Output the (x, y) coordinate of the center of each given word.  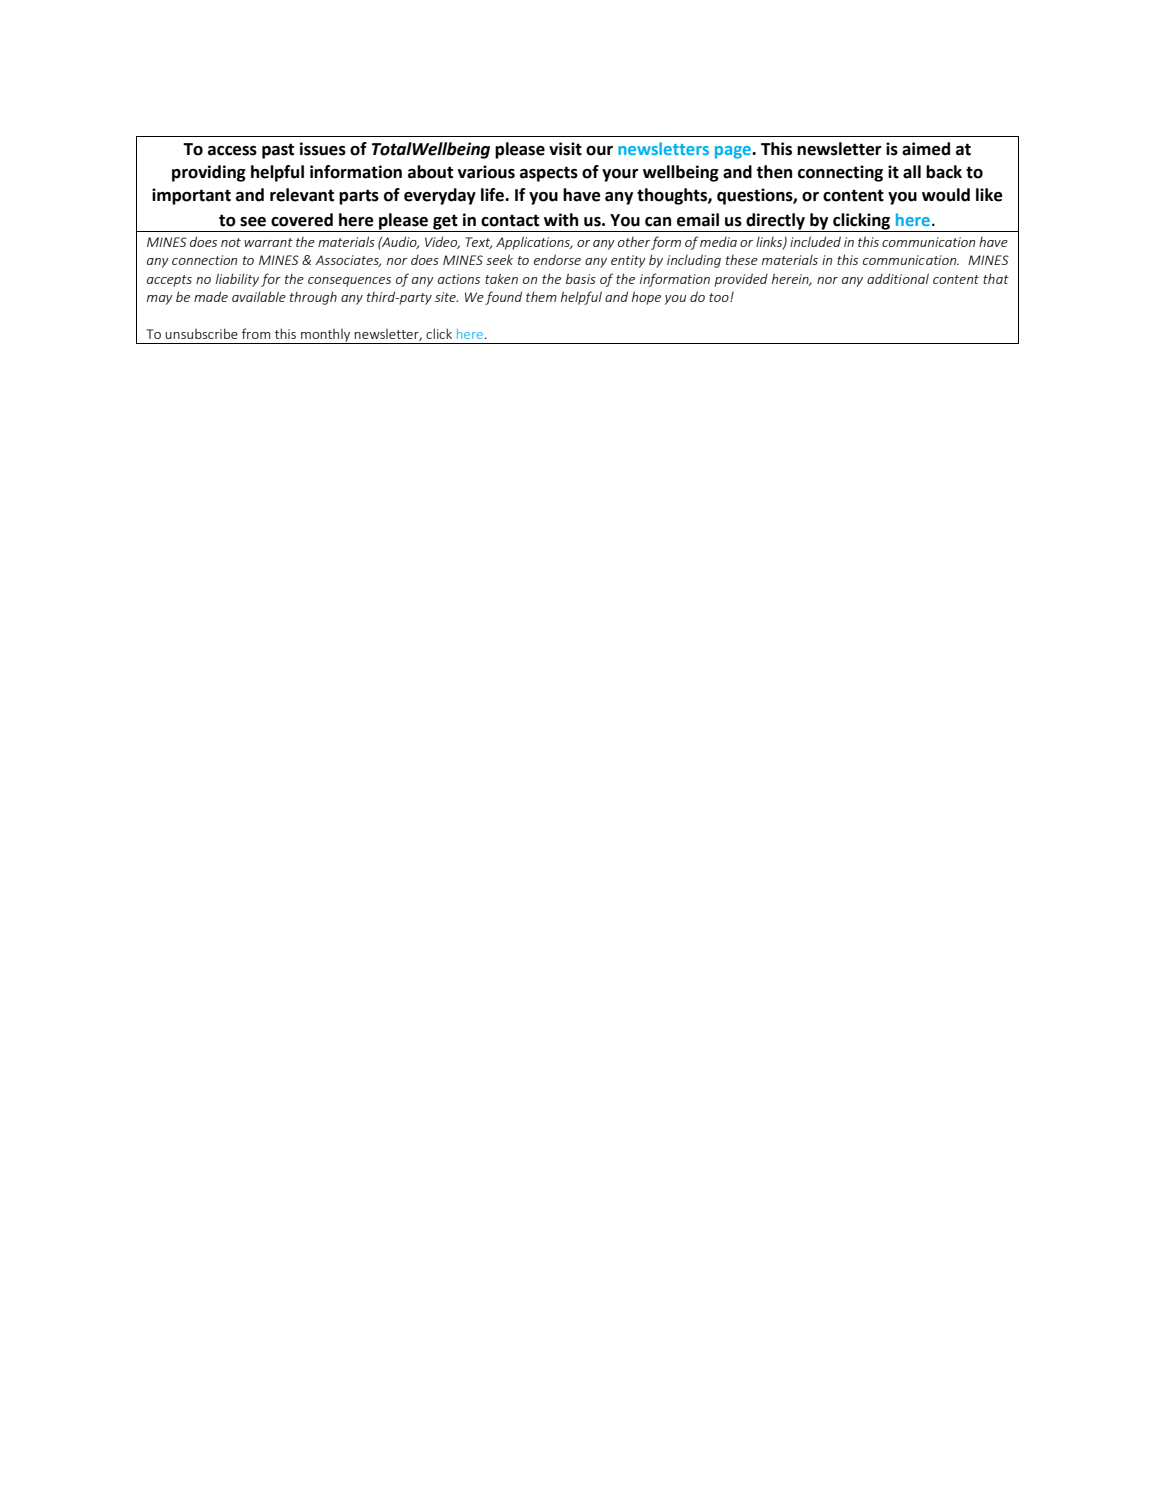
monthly (326, 336)
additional (898, 278)
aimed (926, 149)
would (946, 195)
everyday (440, 196)
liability (237, 280)
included (815, 241)
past (278, 151)
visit (565, 149)
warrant (268, 242)
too (720, 297)
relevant (302, 195)
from (256, 333)
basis (581, 278)
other (634, 242)
